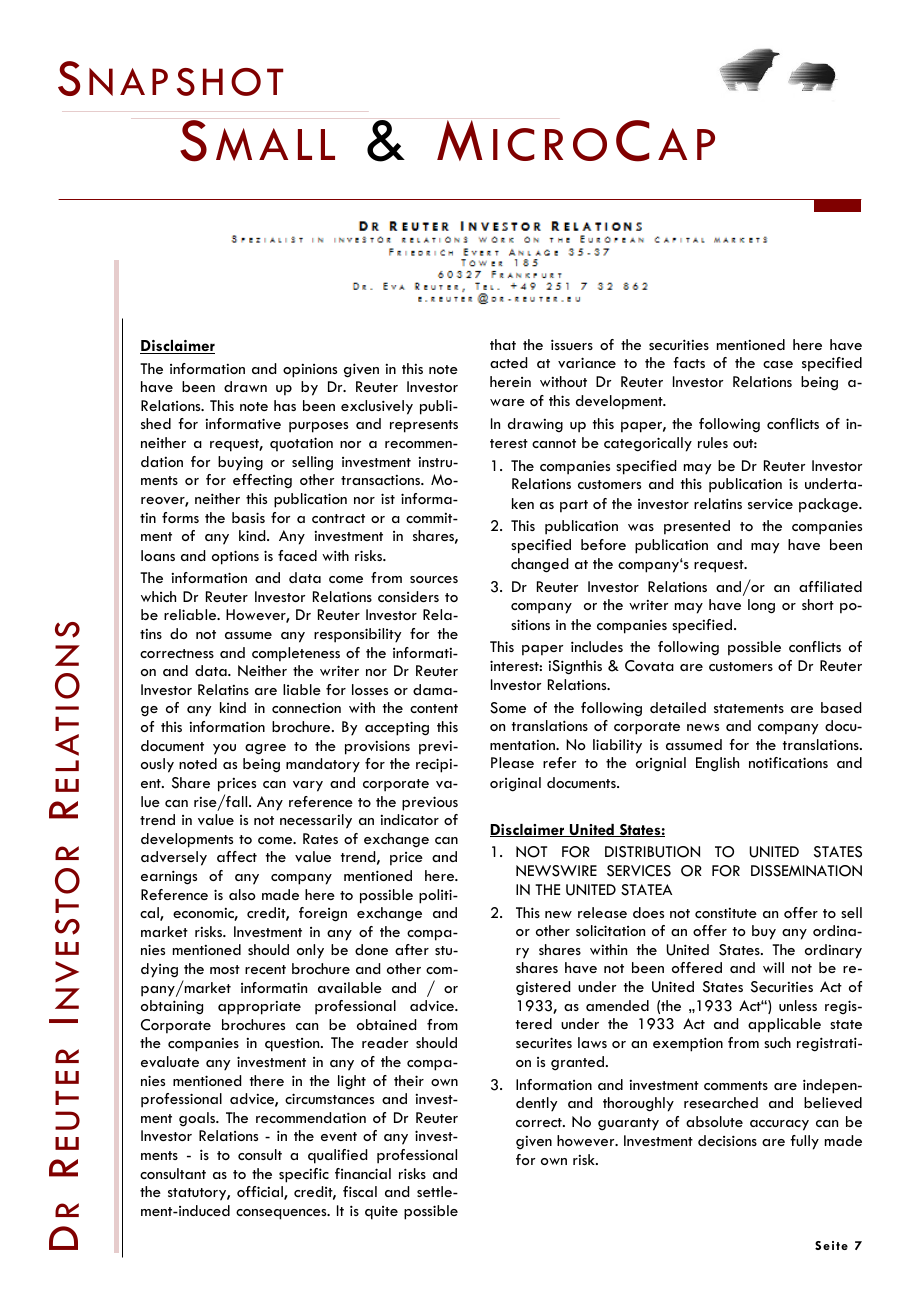 This document has height=1308, width=924. What do you see at coordinates (224, 749) in the document?
I see `you` at bounding box center [224, 749].
